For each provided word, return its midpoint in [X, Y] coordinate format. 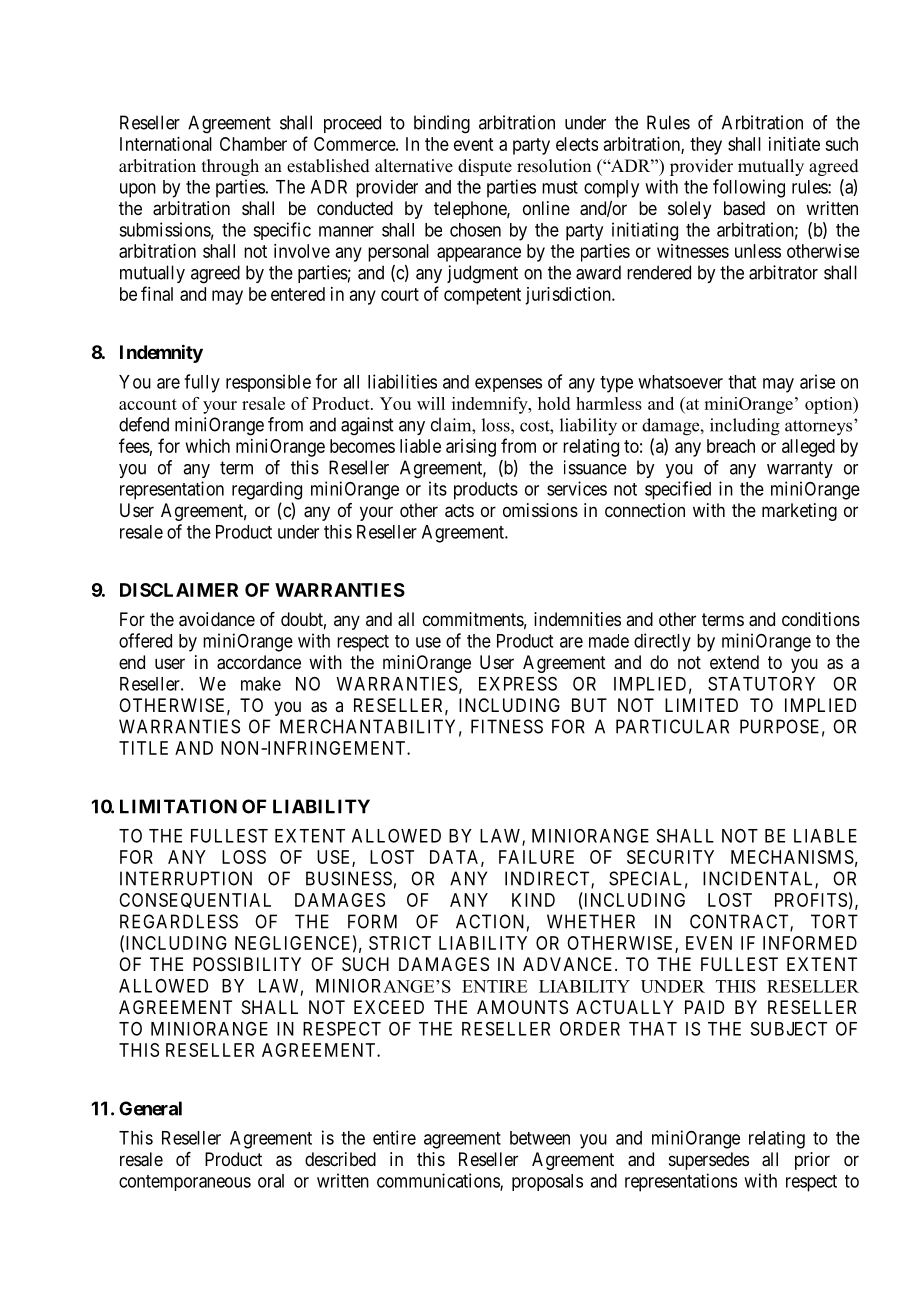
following [749, 188]
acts [459, 511]
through [230, 167]
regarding [267, 490]
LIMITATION [178, 806]
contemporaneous [185, 1183]
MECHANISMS [792, 857]
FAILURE [536, 857]
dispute [485, 167]
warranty [800, 469]
